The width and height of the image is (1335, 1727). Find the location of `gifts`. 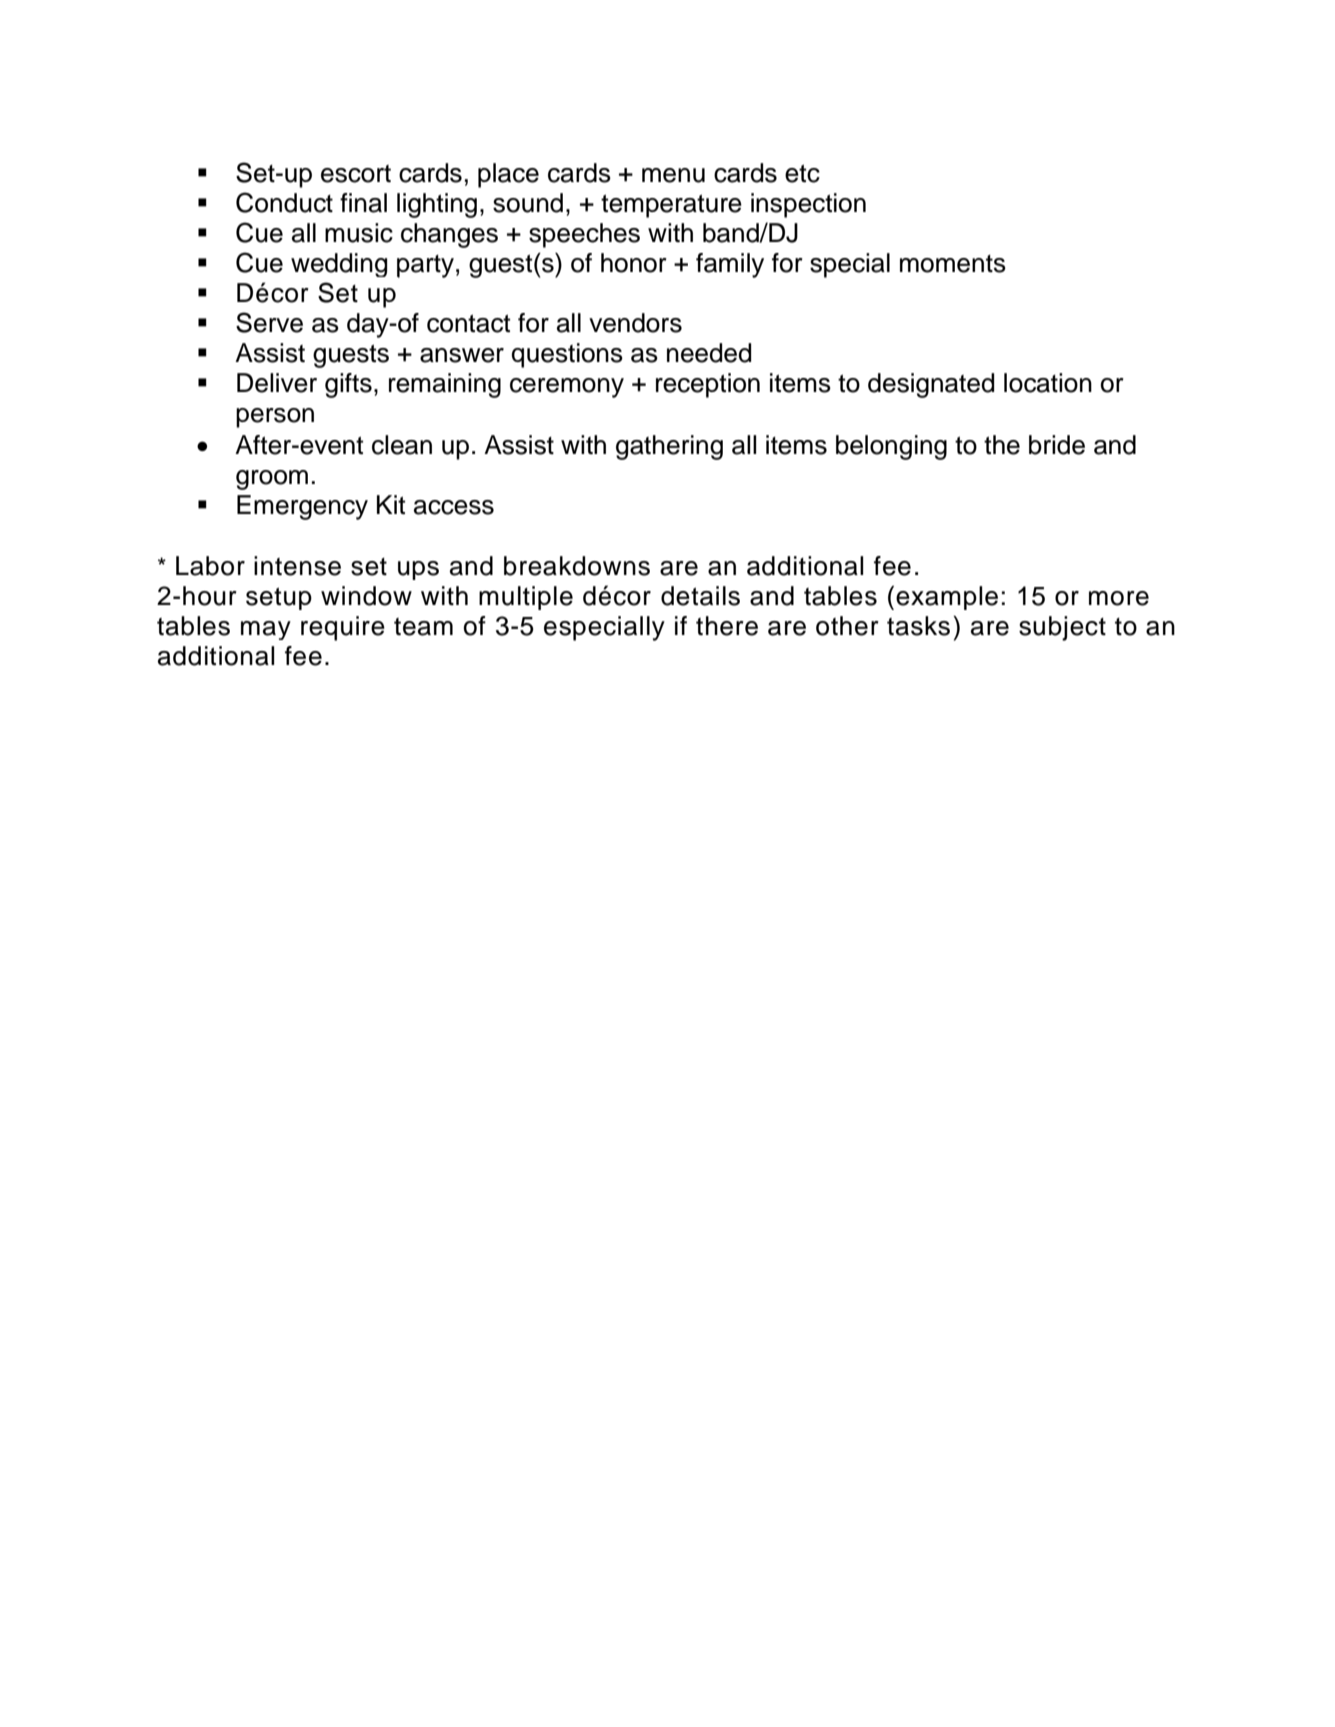

gifts is located at coordinates (348, 385).
